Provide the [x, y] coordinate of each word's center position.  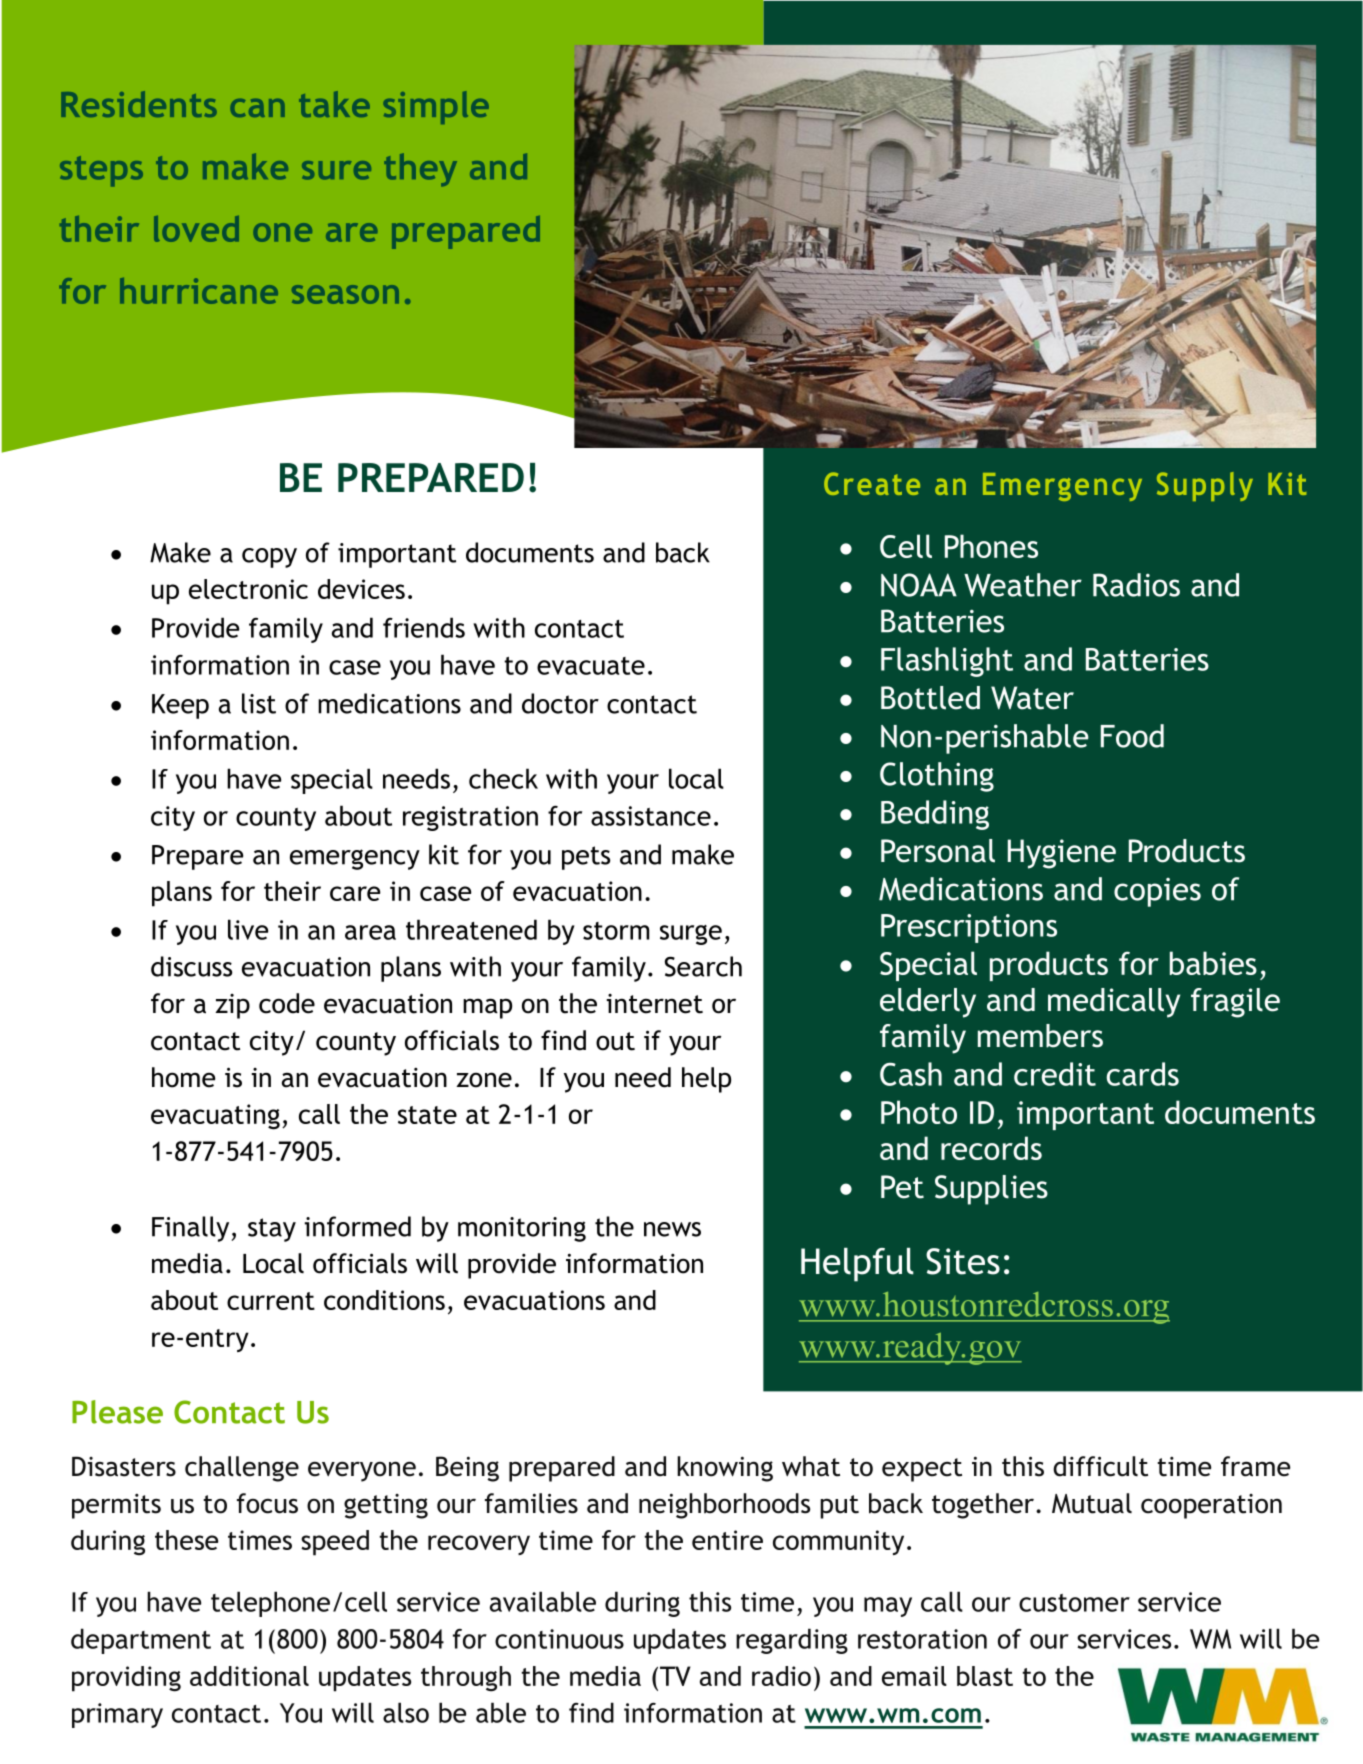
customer [1074, 1603]
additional [249, 1676]
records [991, 1148]
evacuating [215, 1117]
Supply [1205, 486]
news [672, 1229]
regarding [792, 1641]
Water [1032, 698]
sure [336, 170]
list [259, 703]
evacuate [591, 666]
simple [436, 107]
